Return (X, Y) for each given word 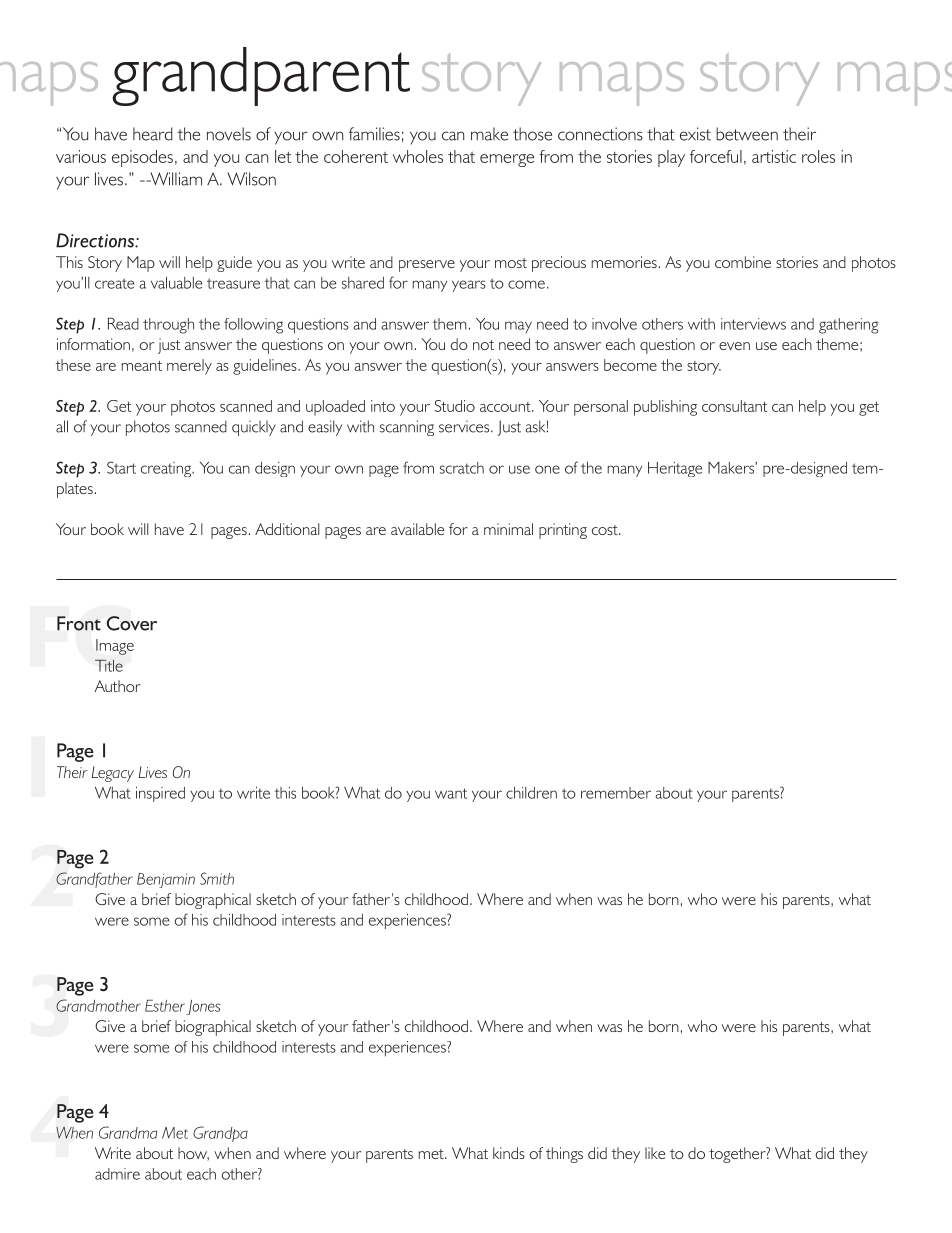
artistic (774, 156)
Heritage (675, 469)
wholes (418, 156)
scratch (462, 468)
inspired (160, 794)
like (655, 1153)
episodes (142, 158)
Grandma (128, 1132)
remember (616, 793)
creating (167, 469)
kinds (509, 1153)
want (451, 793)
